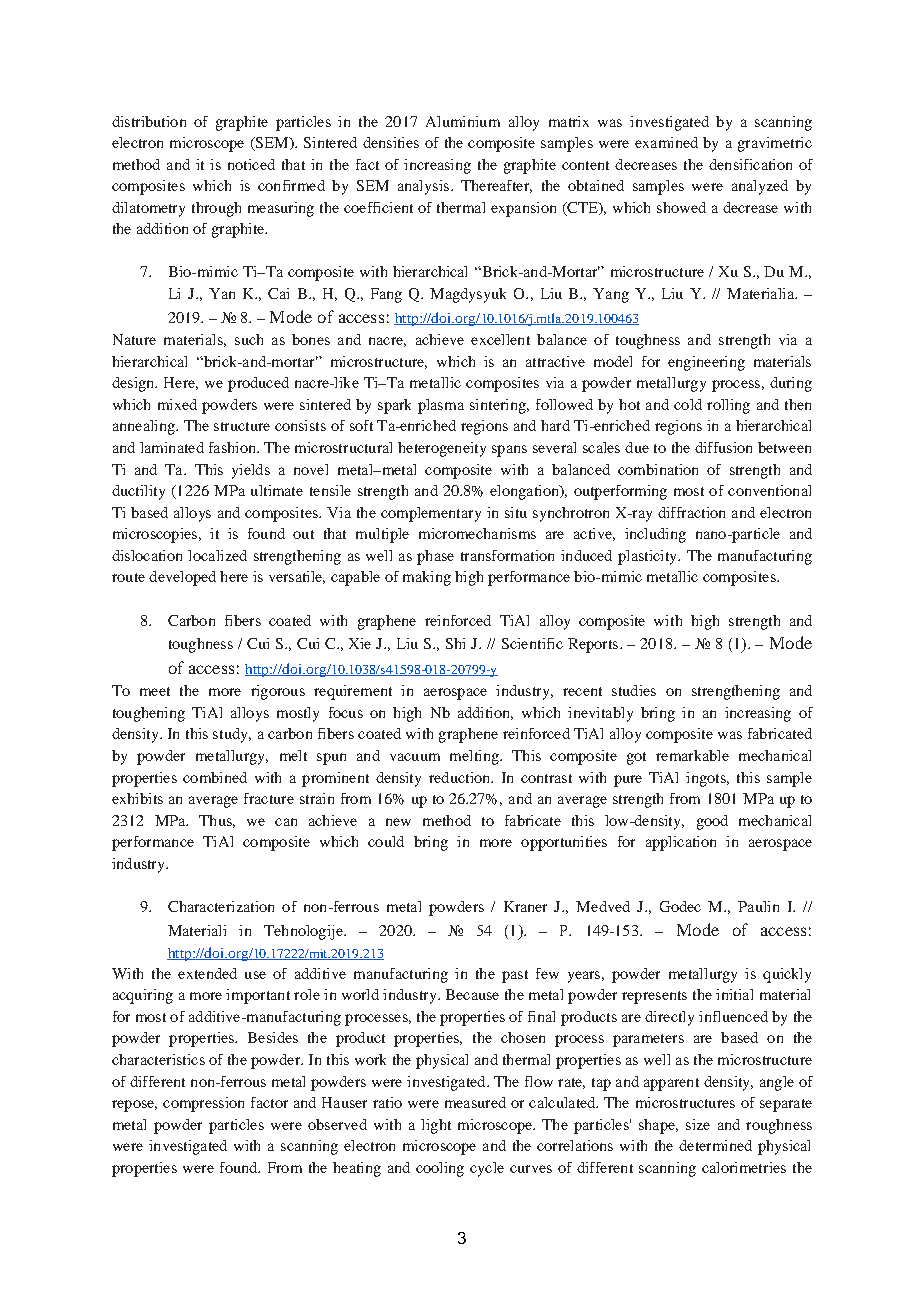  I want to click on compression, so click(203, 1104).
